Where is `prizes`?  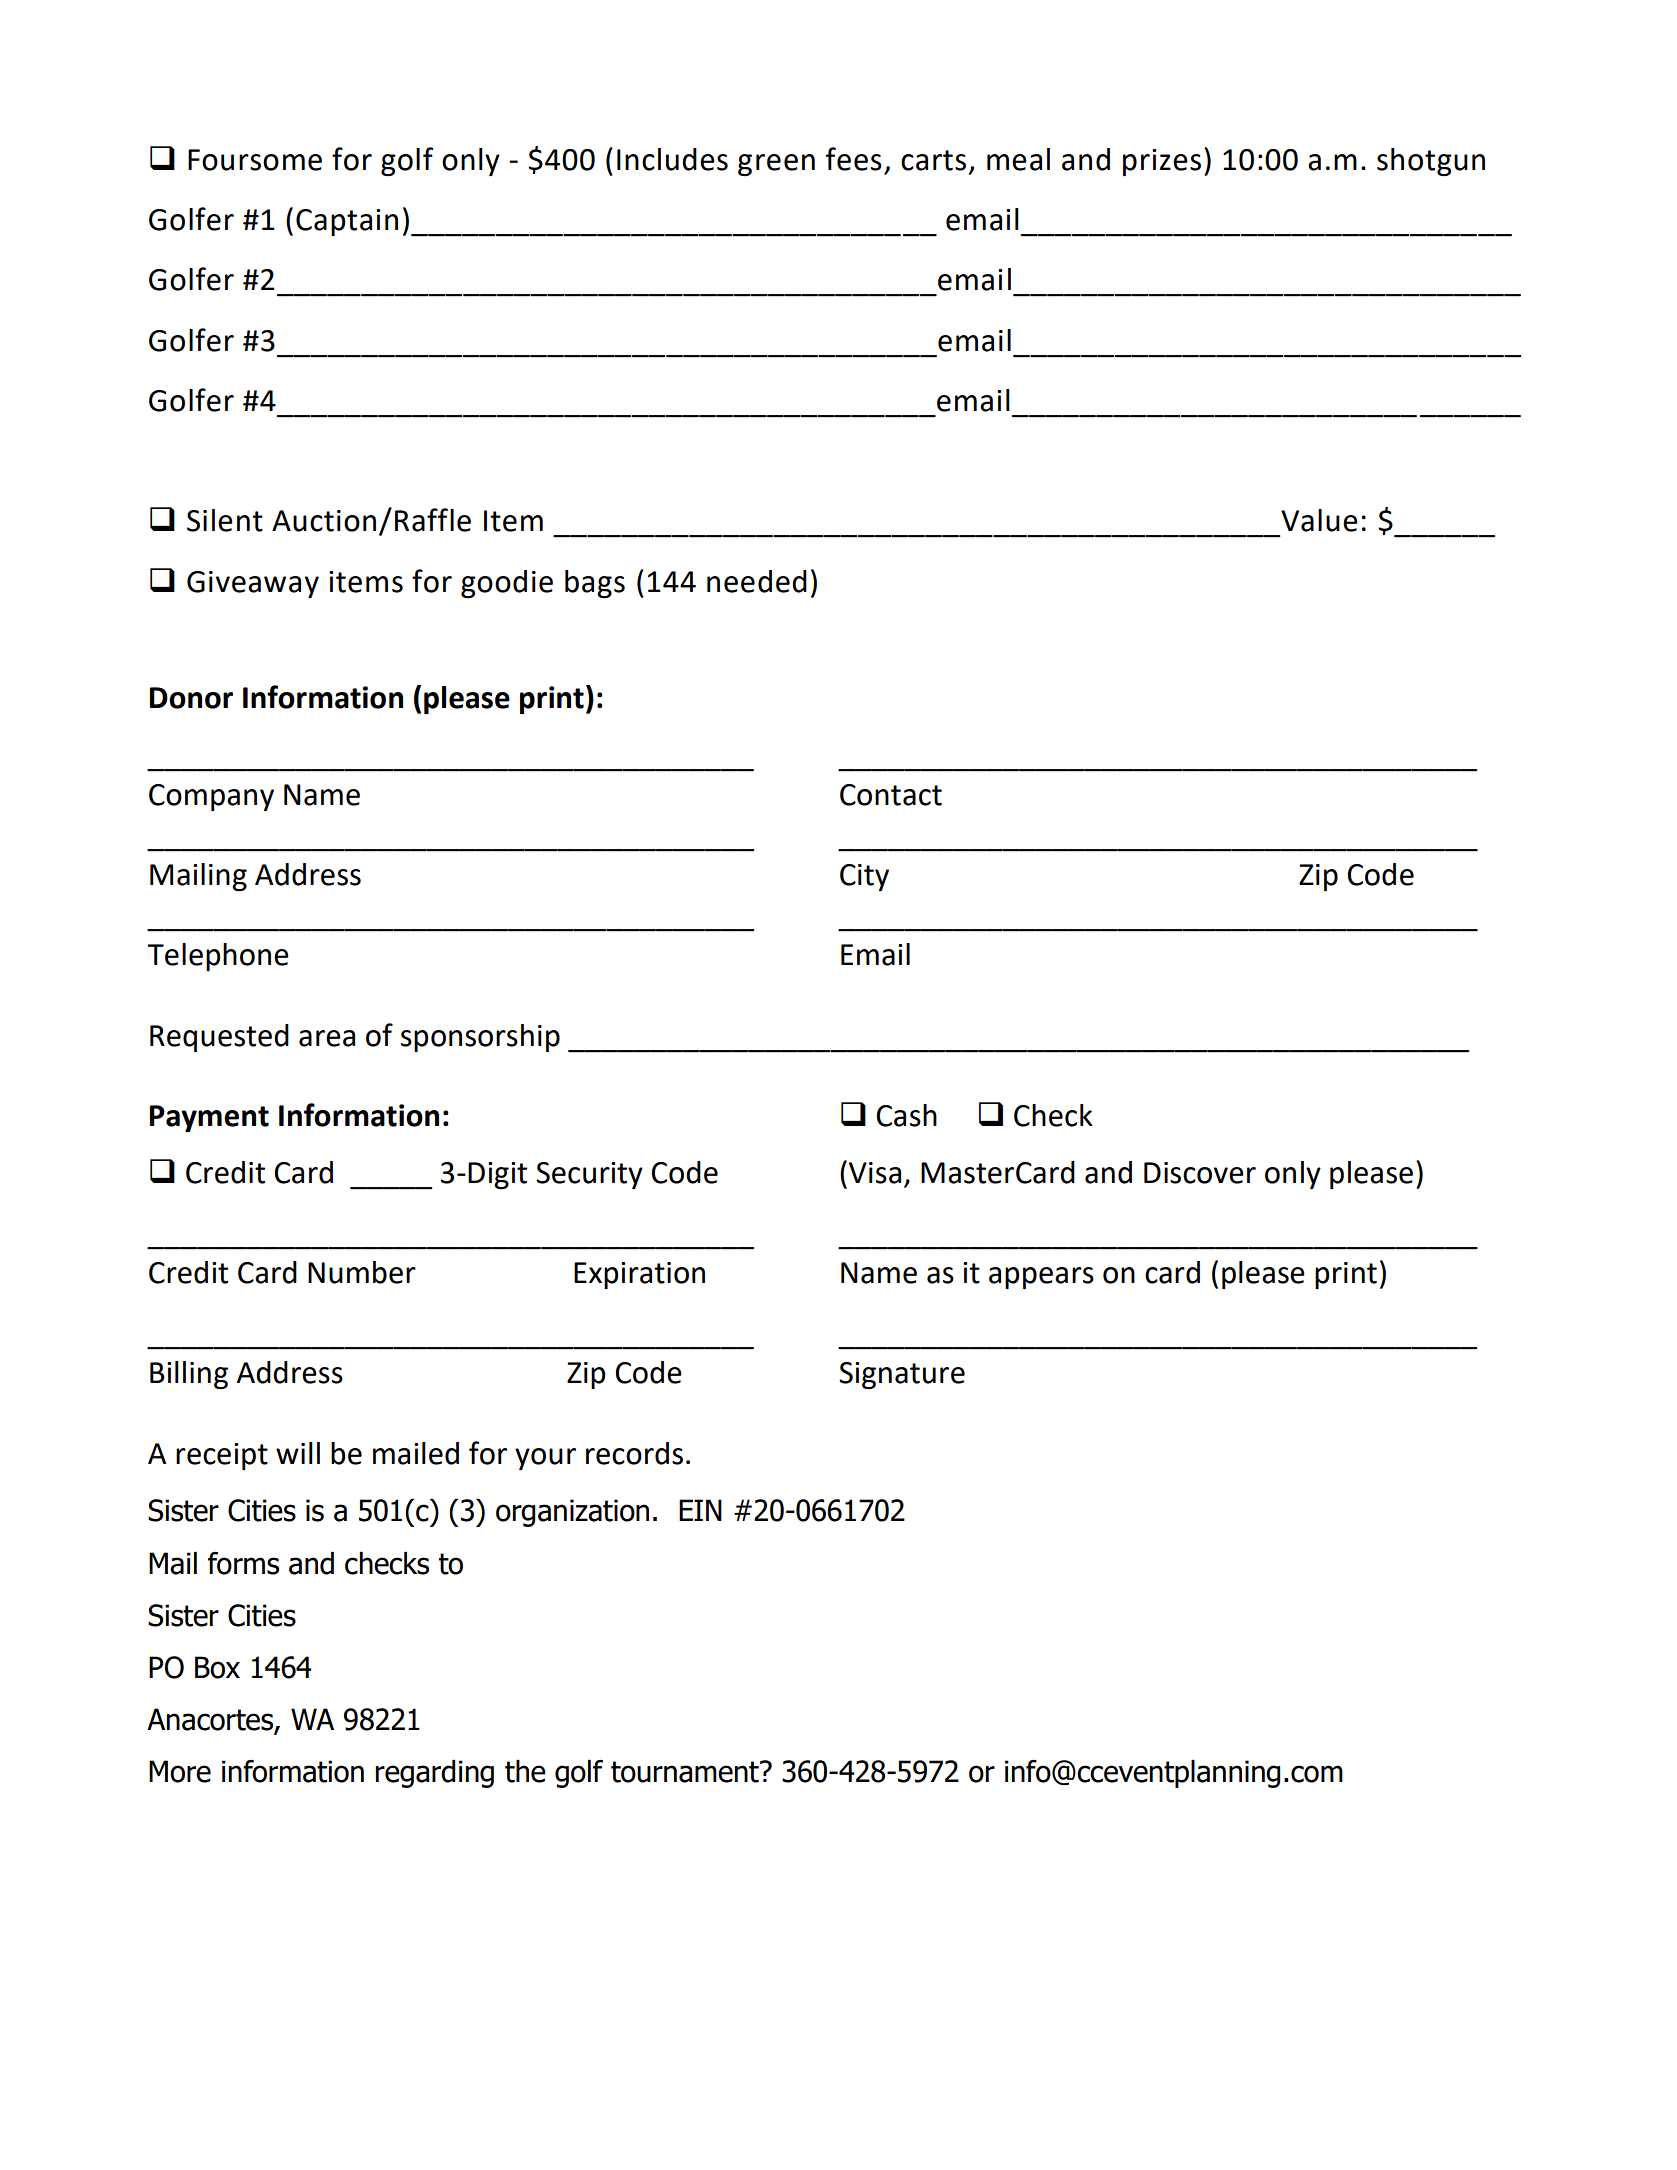
prizes is located at coordinates (1162, 162).
